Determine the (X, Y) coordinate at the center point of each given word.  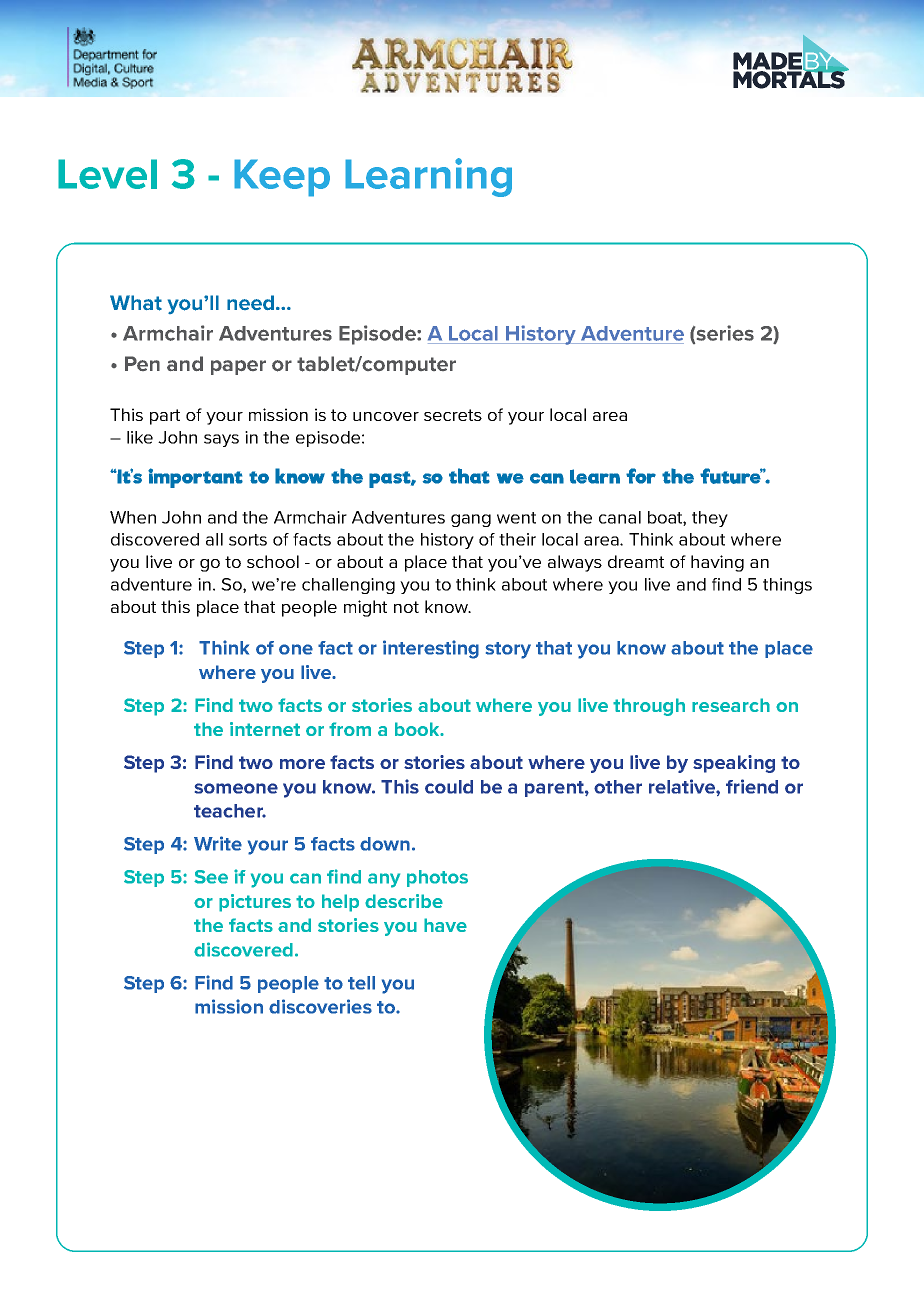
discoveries (320, 1006)
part (165, 417)
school (273, 561)
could (449, 787)
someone (236, 788)
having (717, 563)
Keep (282, 178)
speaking (734, 764)
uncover (386, 416)
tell (361, 983)
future (731, 476)
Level (107, 174)
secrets (453, 415)
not (406, 607)
